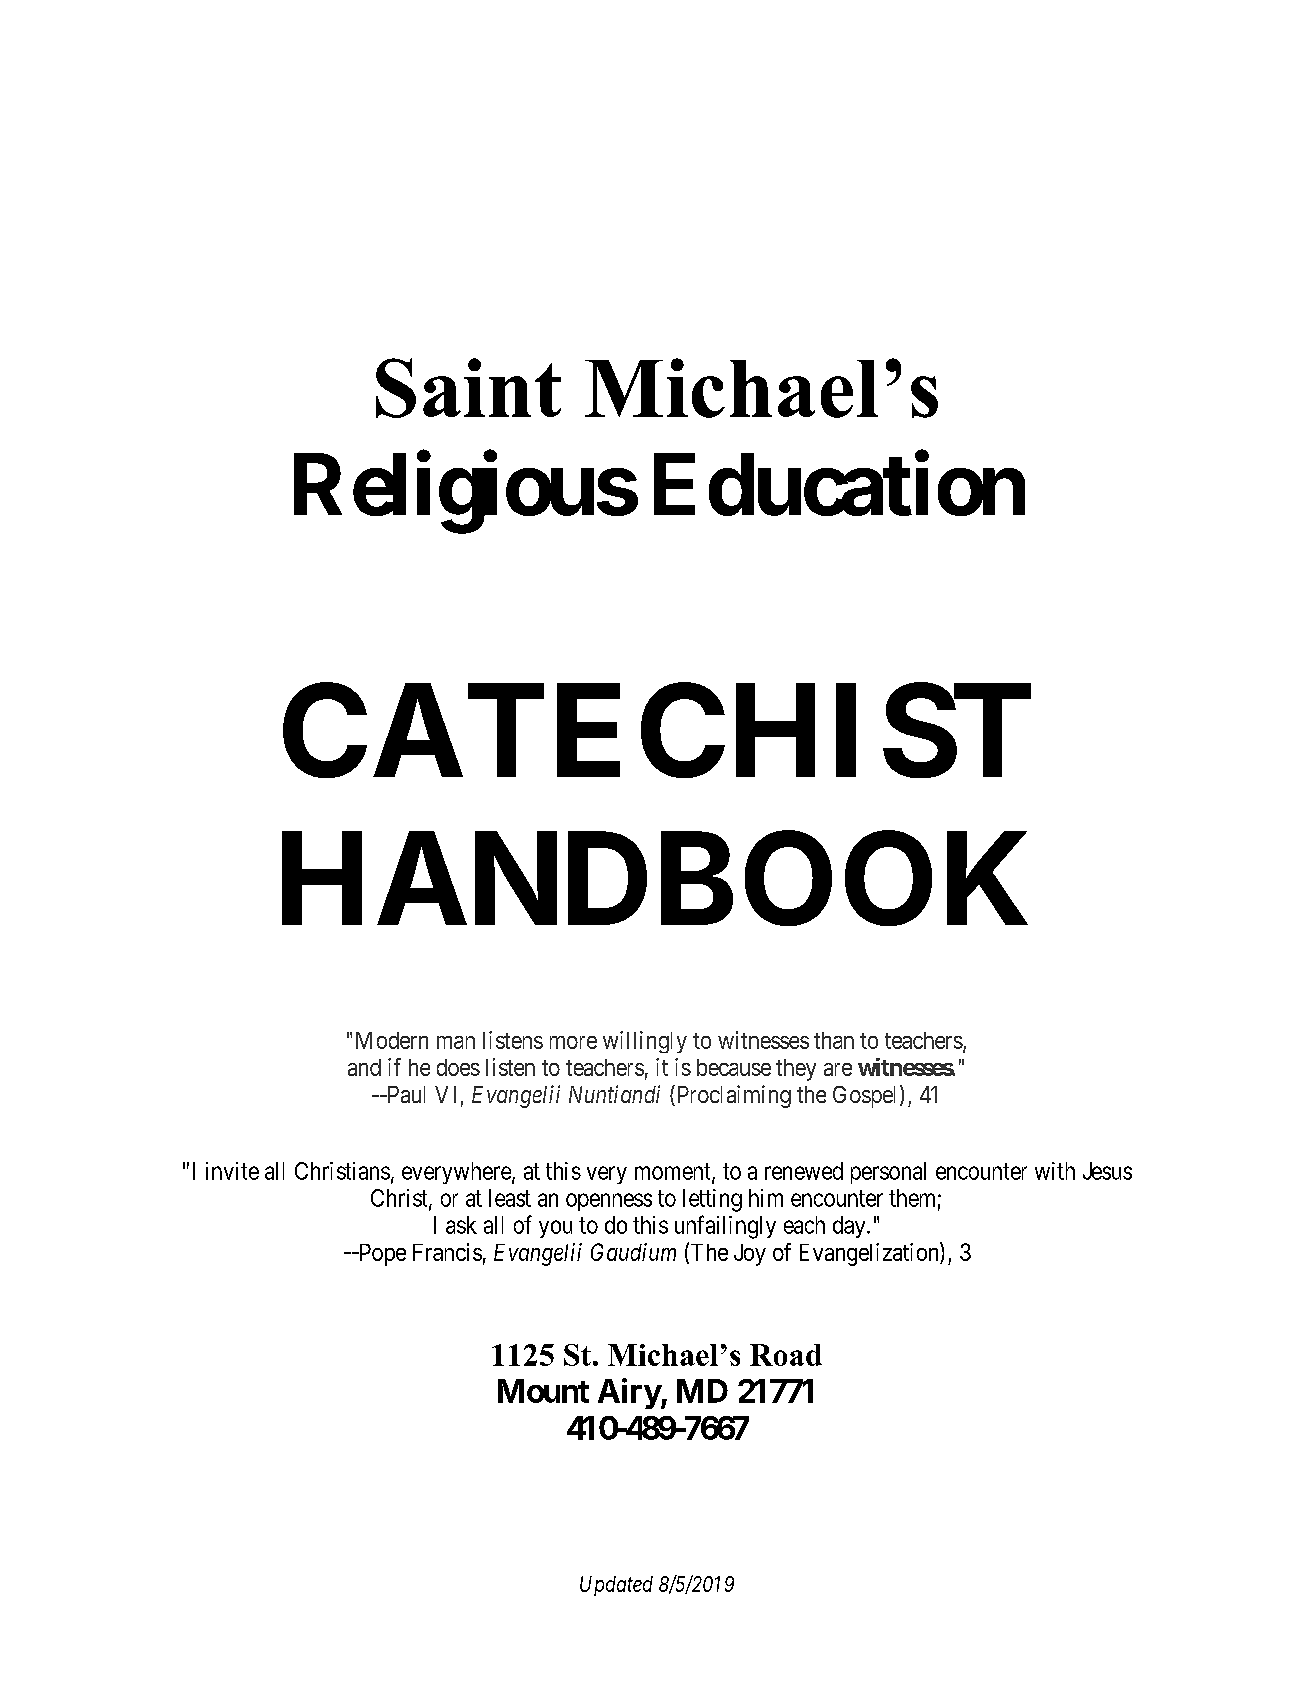 The image size is (1313, 1699). I want to click on Education, so click(839, 484).
